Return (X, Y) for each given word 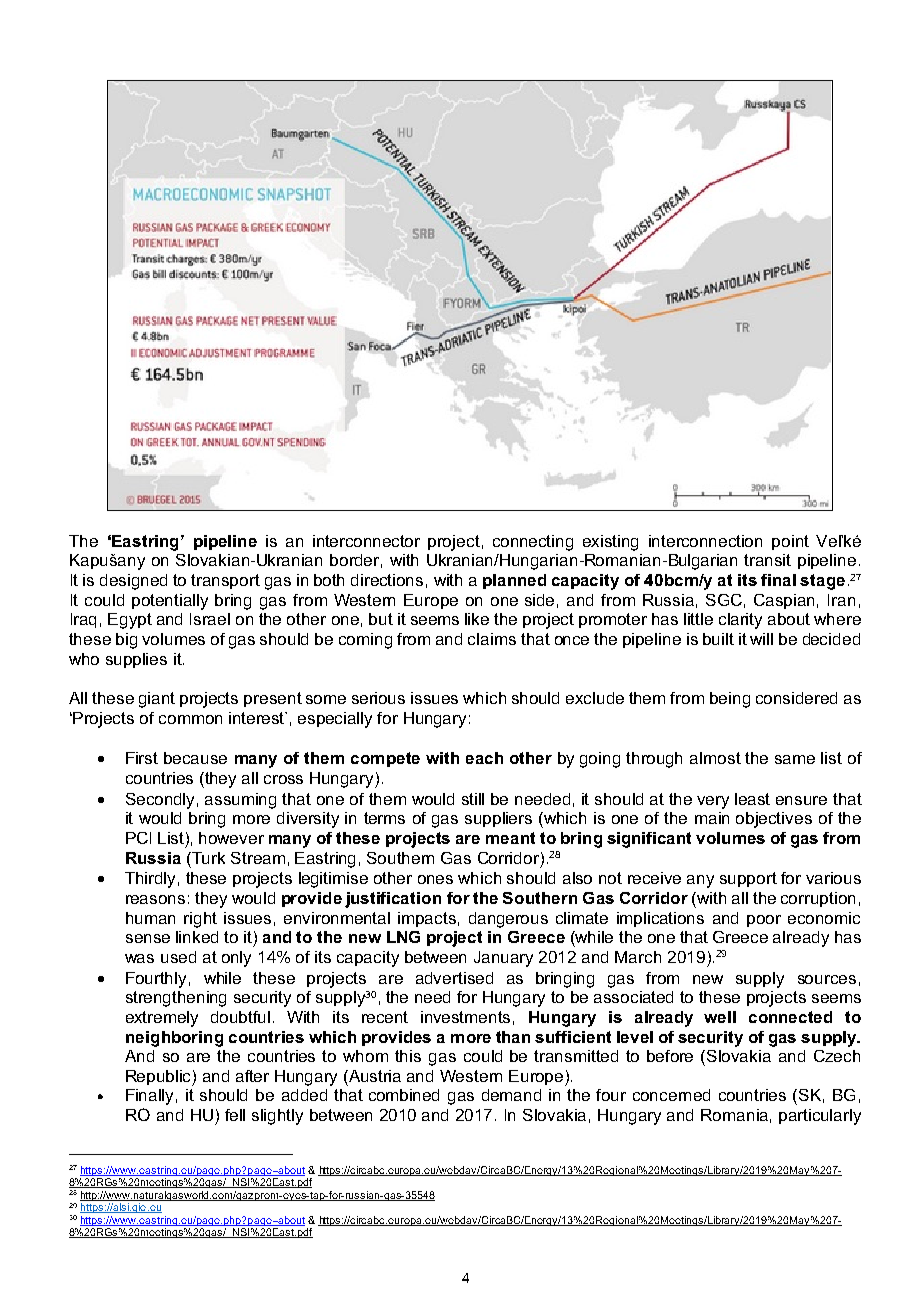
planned (514, 581)
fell (235, 1115)
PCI (138, 838)
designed (133, 582)
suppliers (498, 819)
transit (767, 560)
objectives (774, 820)
